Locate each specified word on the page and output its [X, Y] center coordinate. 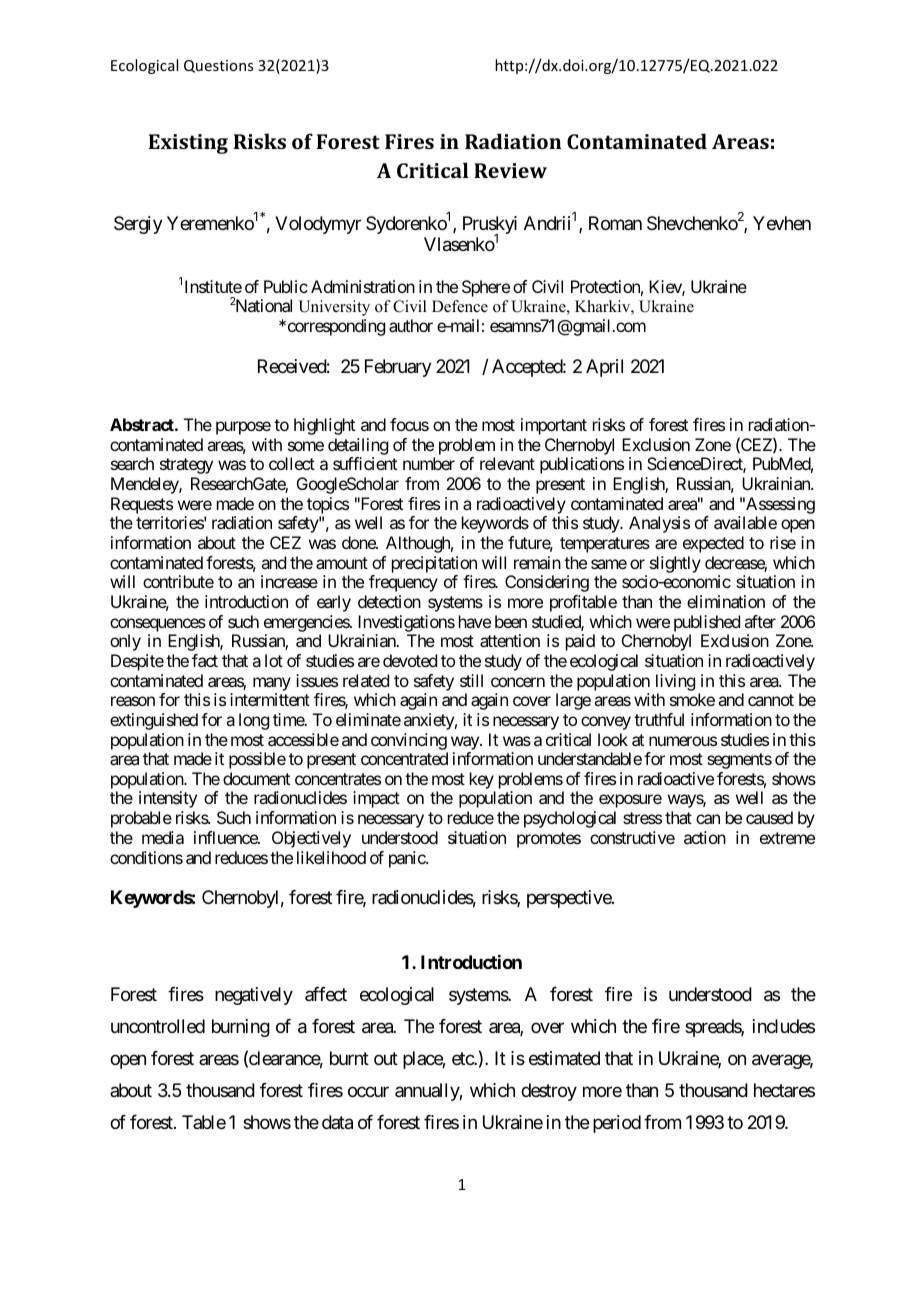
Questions [218, 66]
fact [205, 660]
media [163, 837]
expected [713, 544]
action [705, 837]
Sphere [486, 288]
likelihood [331, 857]
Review [510, 170]
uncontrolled [158, 1026]
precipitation [434, 564]
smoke [692, 699]
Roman [615, 223]
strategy [186, 466]
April [604, 368]
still [471, 680]
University [334, 308]
